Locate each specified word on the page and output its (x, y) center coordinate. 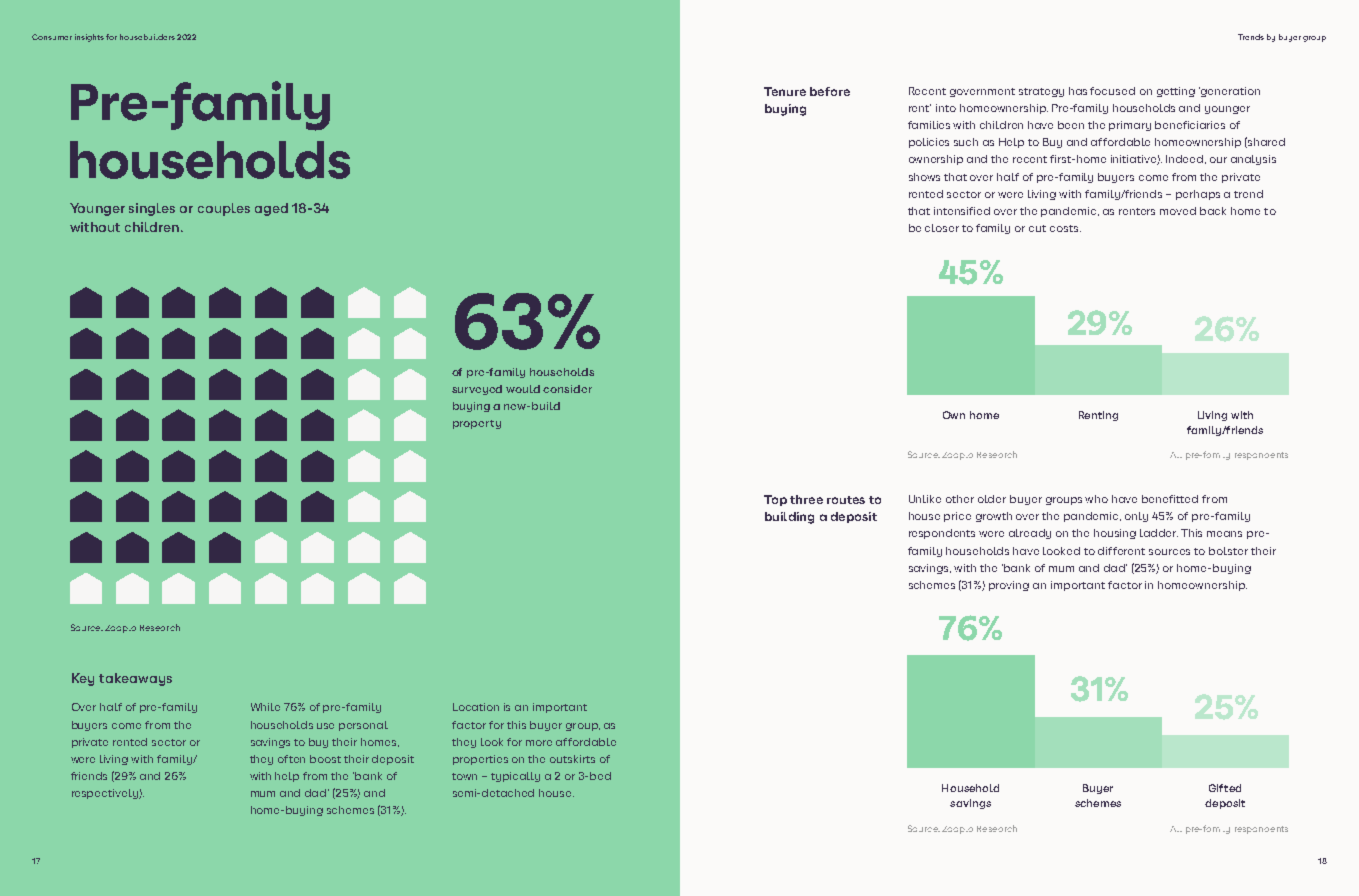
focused (1112, 91)
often (291, 759)
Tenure (785, 91)
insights (89, 38)
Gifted (1225, 788)
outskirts (572, 759)
